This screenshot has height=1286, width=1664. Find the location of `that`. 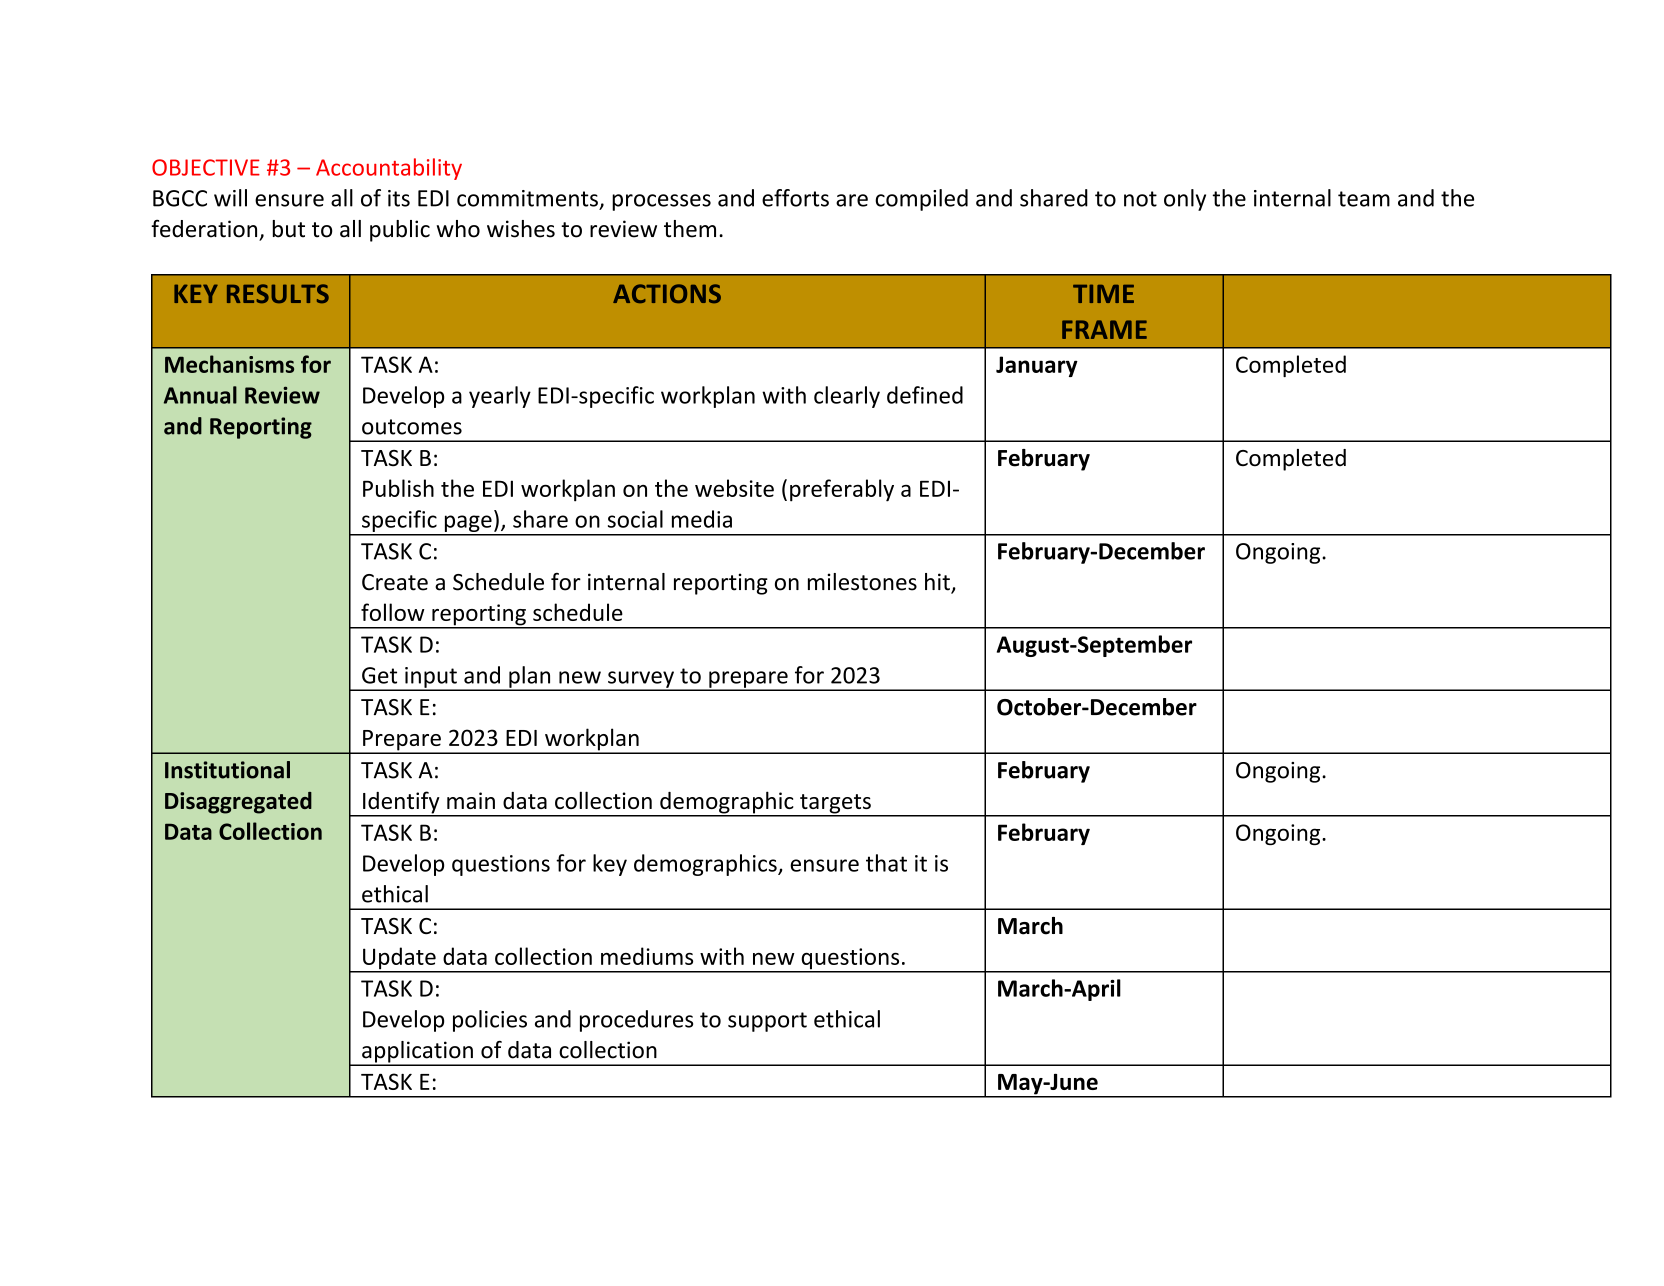

that is located at coordinates (886, 863).
